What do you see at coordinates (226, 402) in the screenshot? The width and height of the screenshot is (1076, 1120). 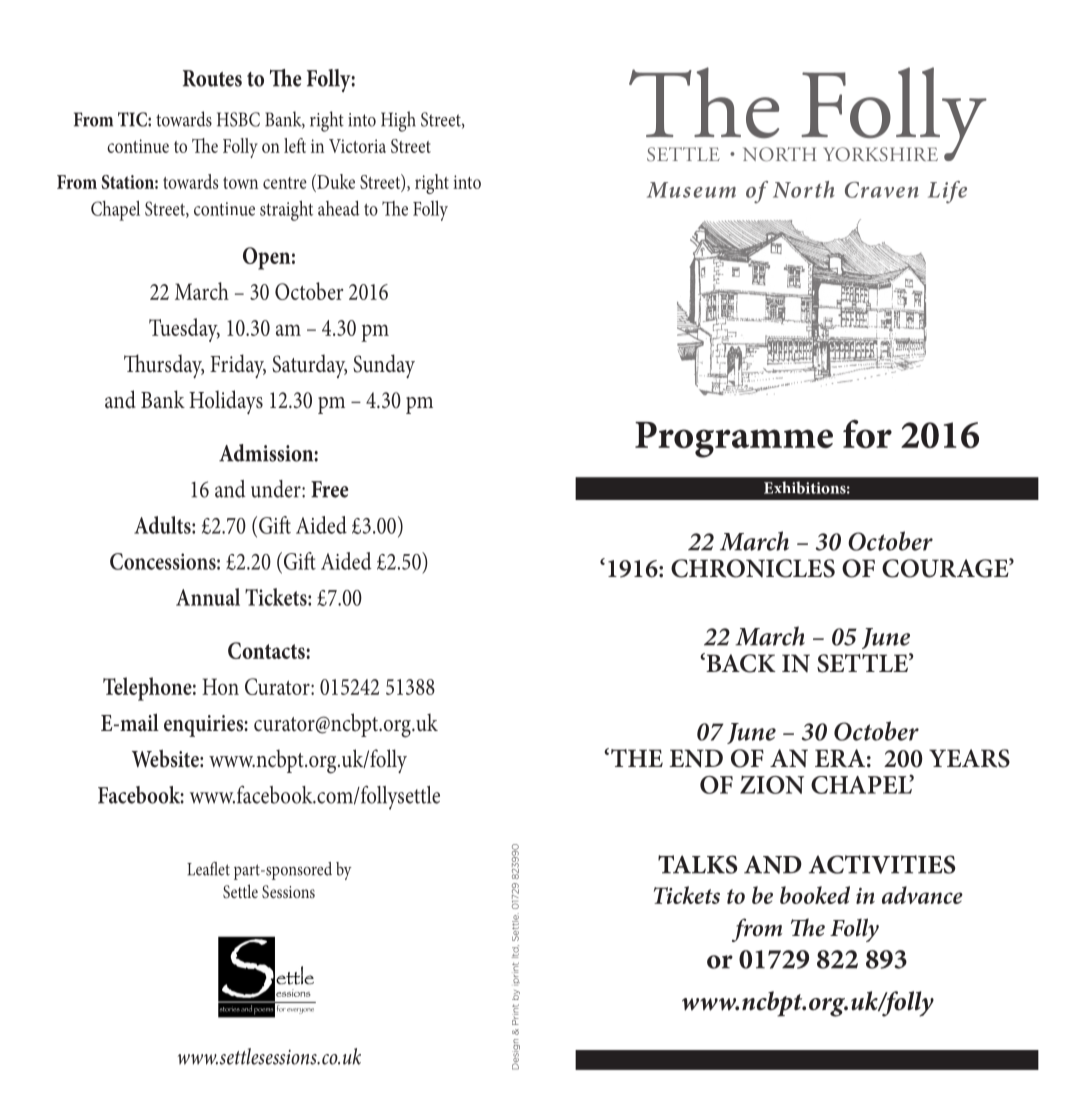 I see `Holidays` at bounding box center [226, 402].
